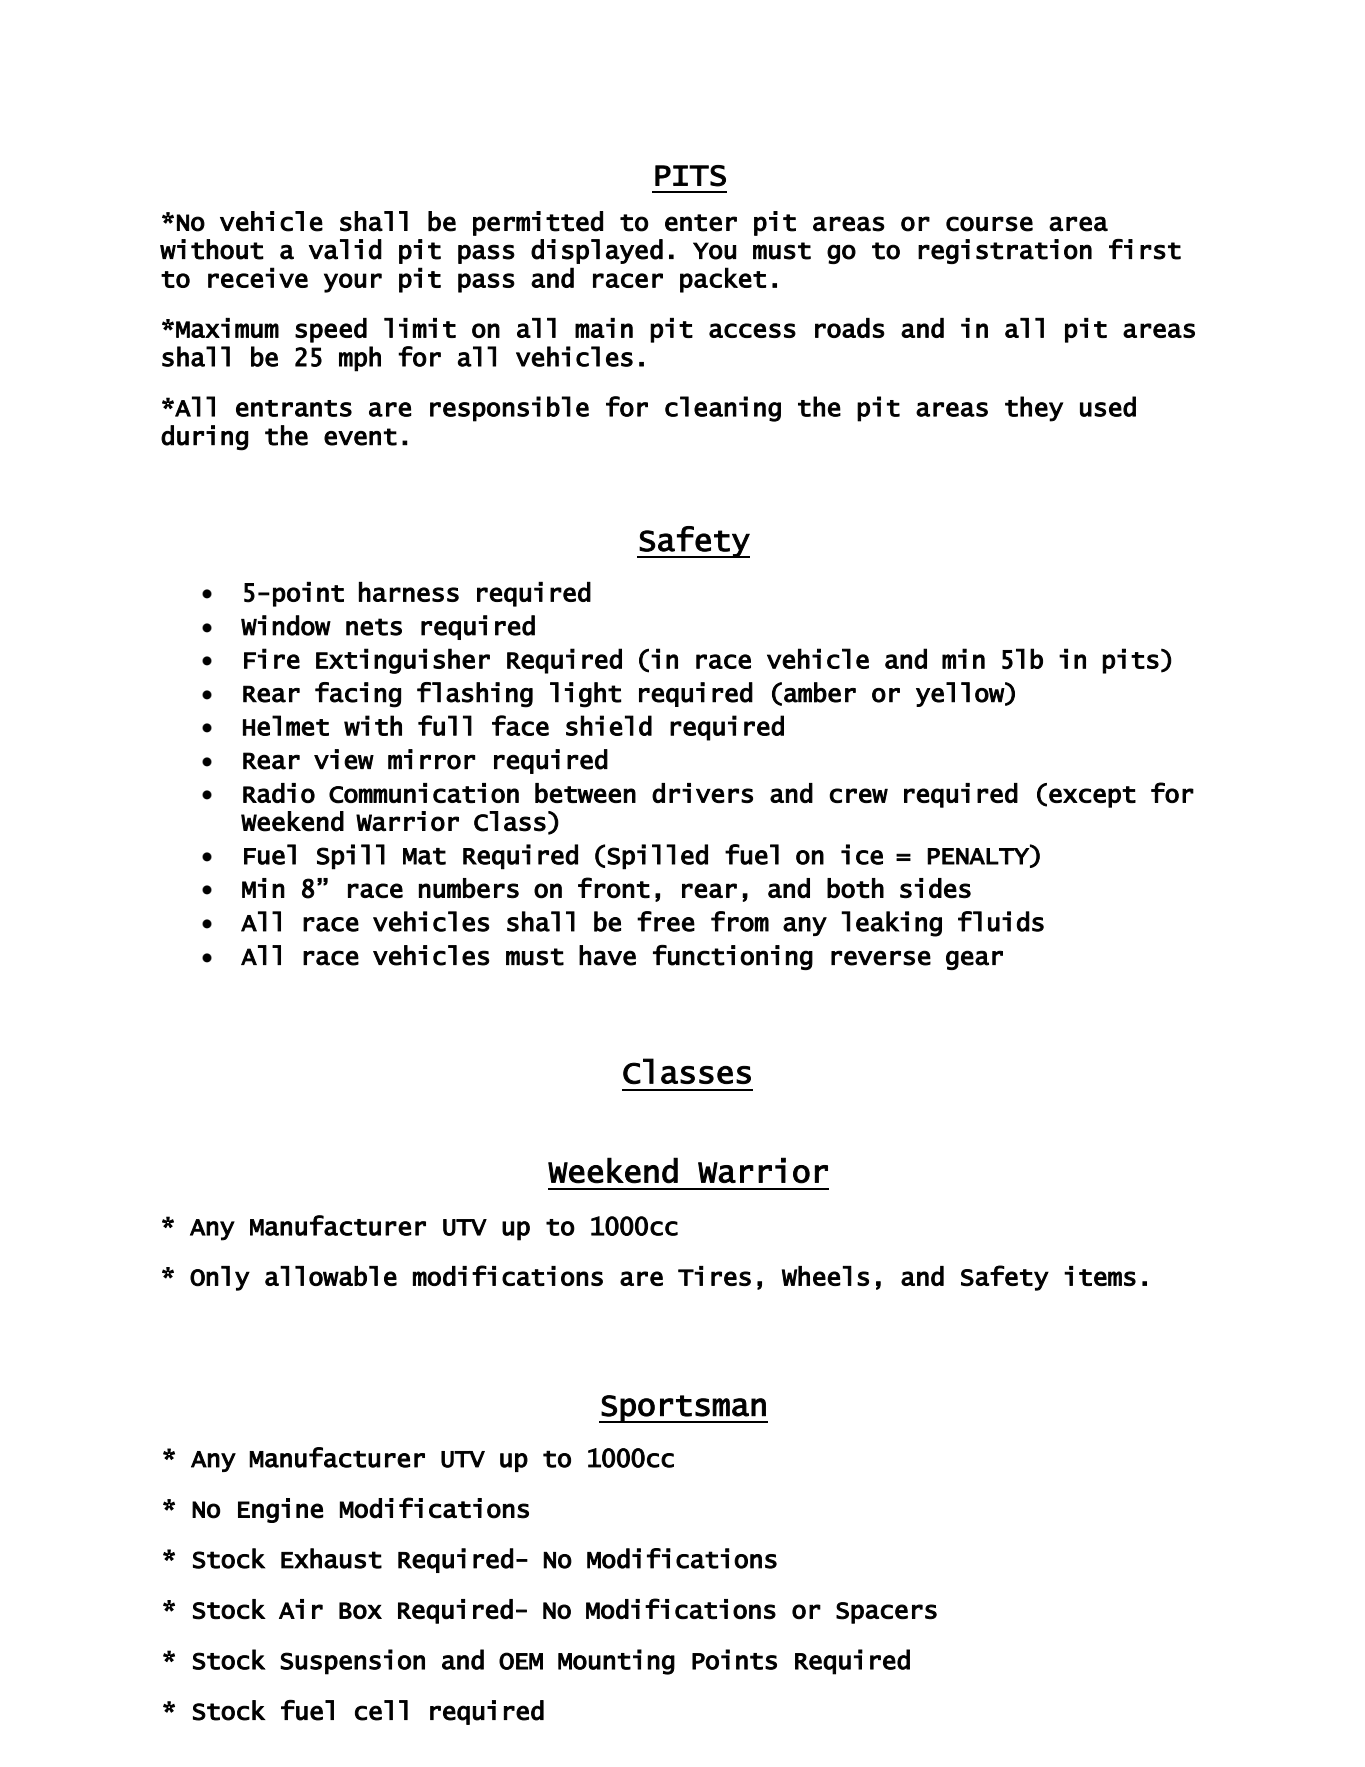 Image resolution: width=1365 pixels, height=1767 pixels. Describe the element at coordinates (1005, 251) in the screenshot. I see `registration` at that location.
